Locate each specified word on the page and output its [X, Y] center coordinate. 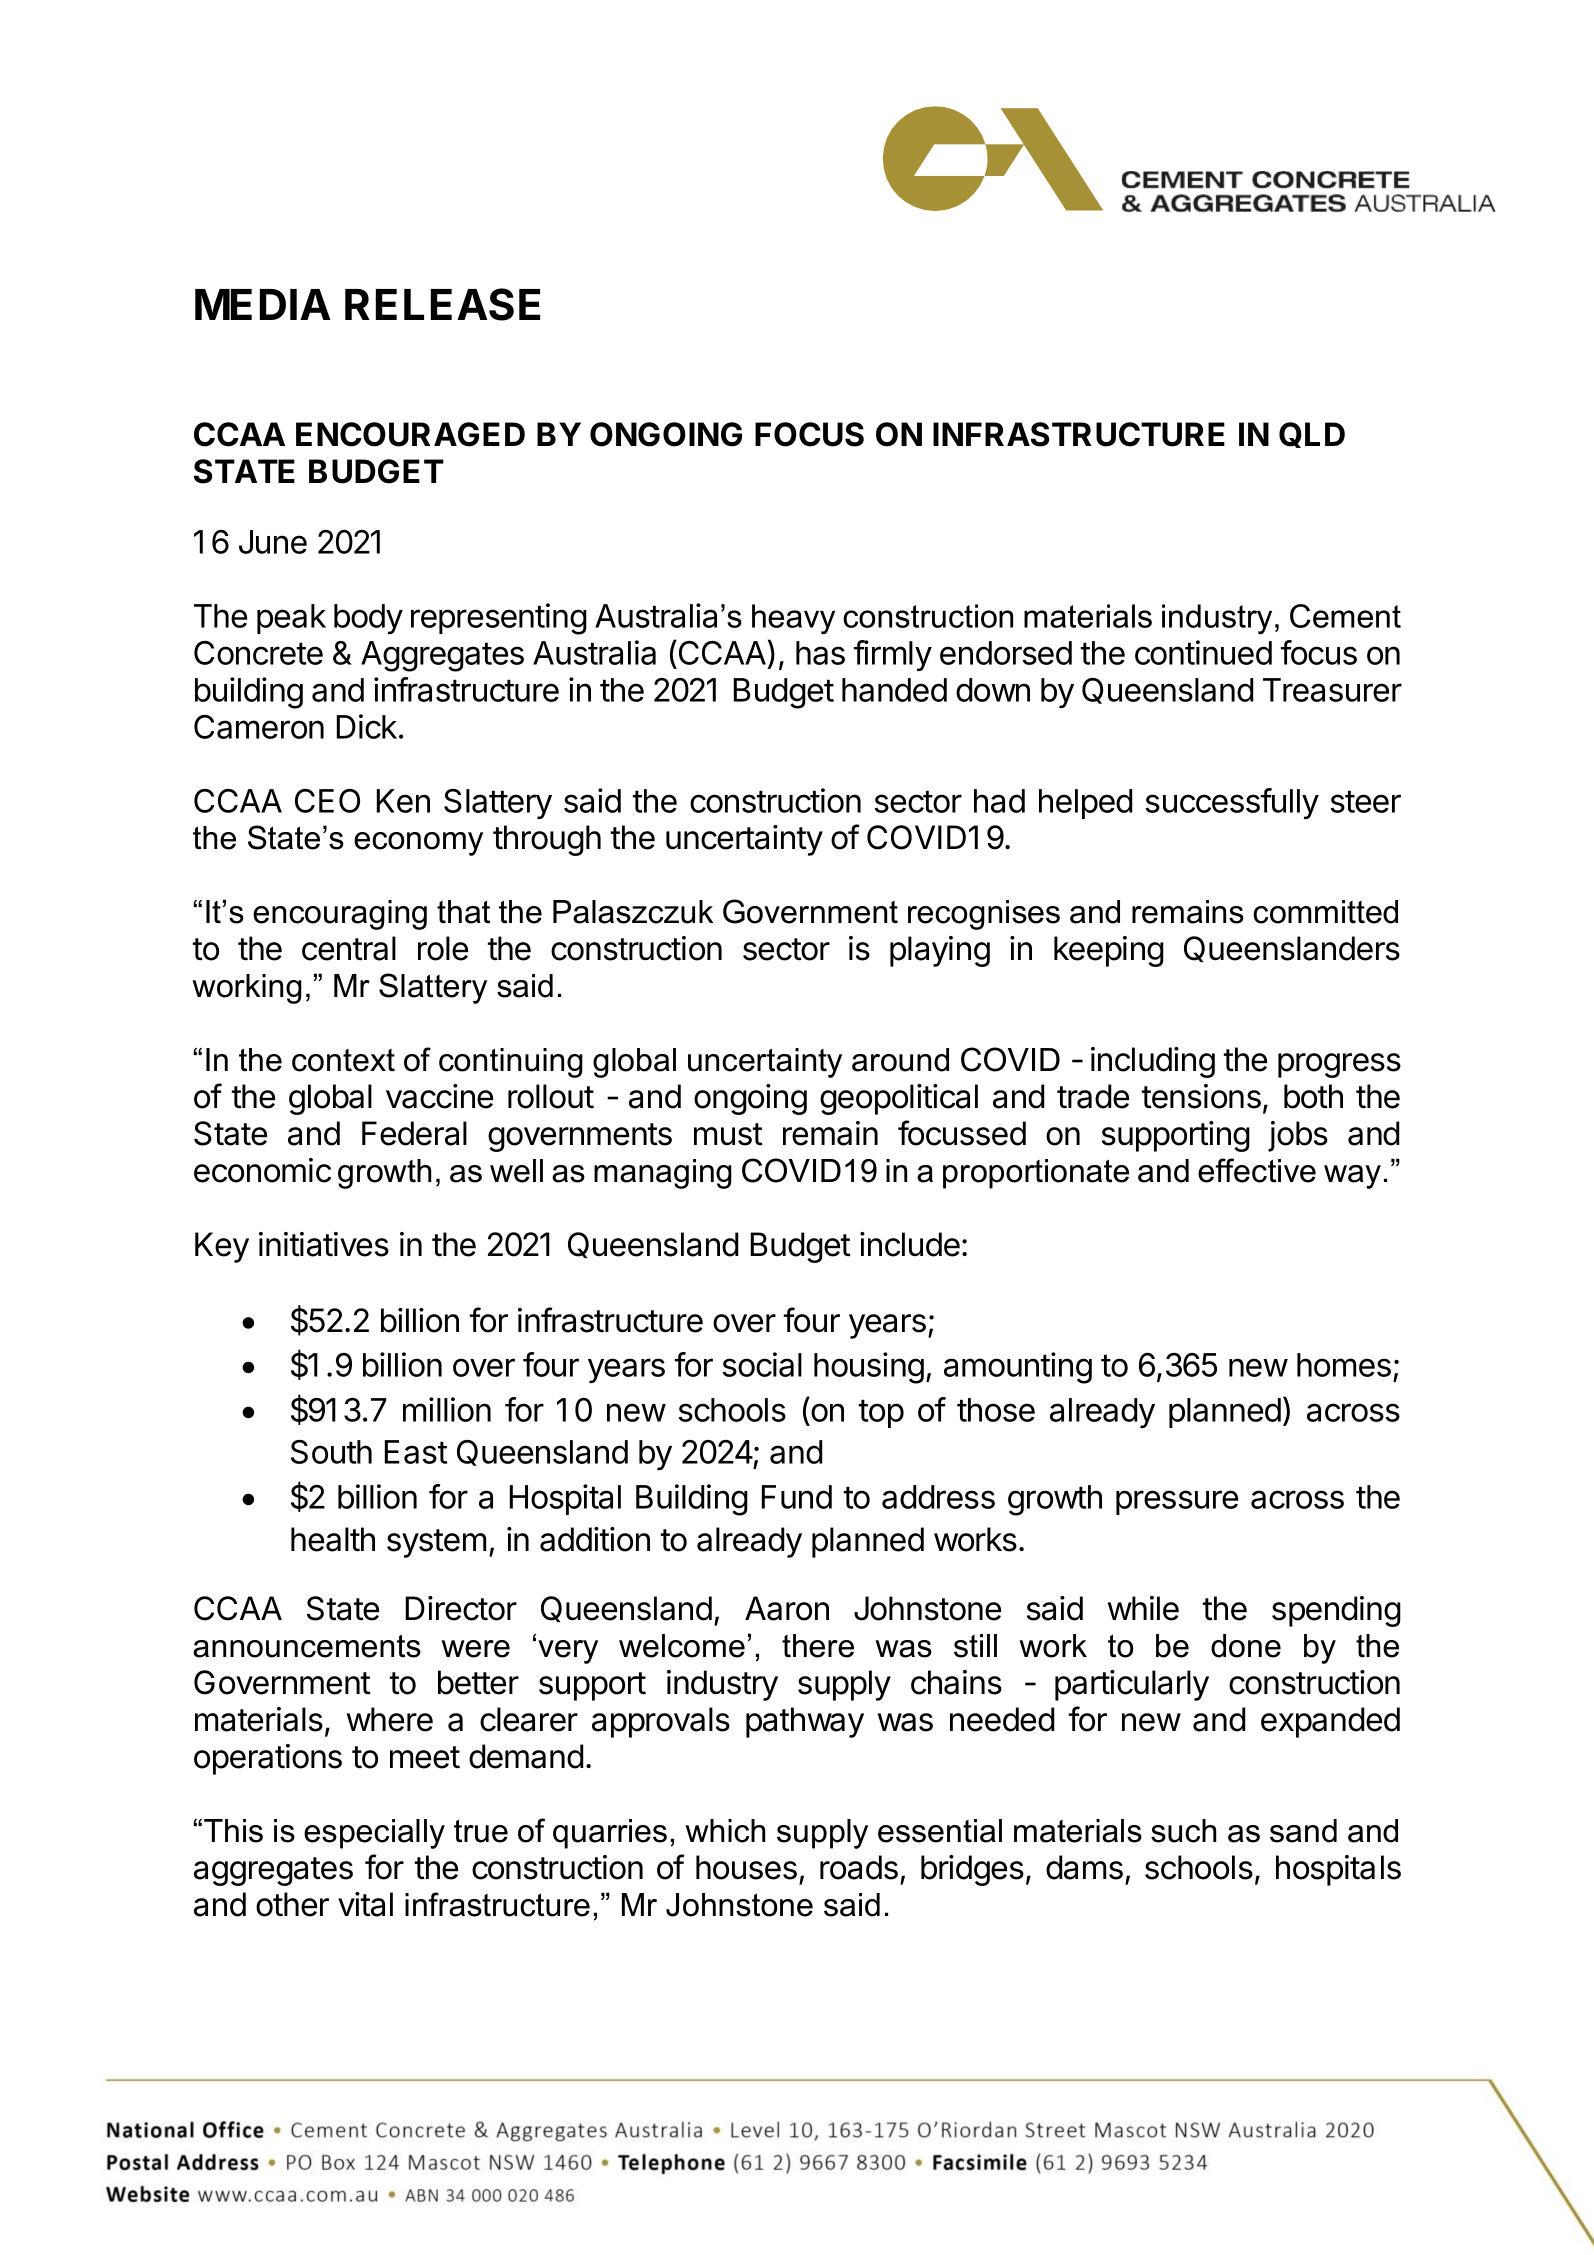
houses [746, 1867]
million [447, 1409]
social [762, 1364]
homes [1344, 1365]
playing [940, 951]
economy [418, 844]
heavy [793, 619]
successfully [1232, 803]
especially [374, 1834]
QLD [1312, 435]
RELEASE [442, 304]
